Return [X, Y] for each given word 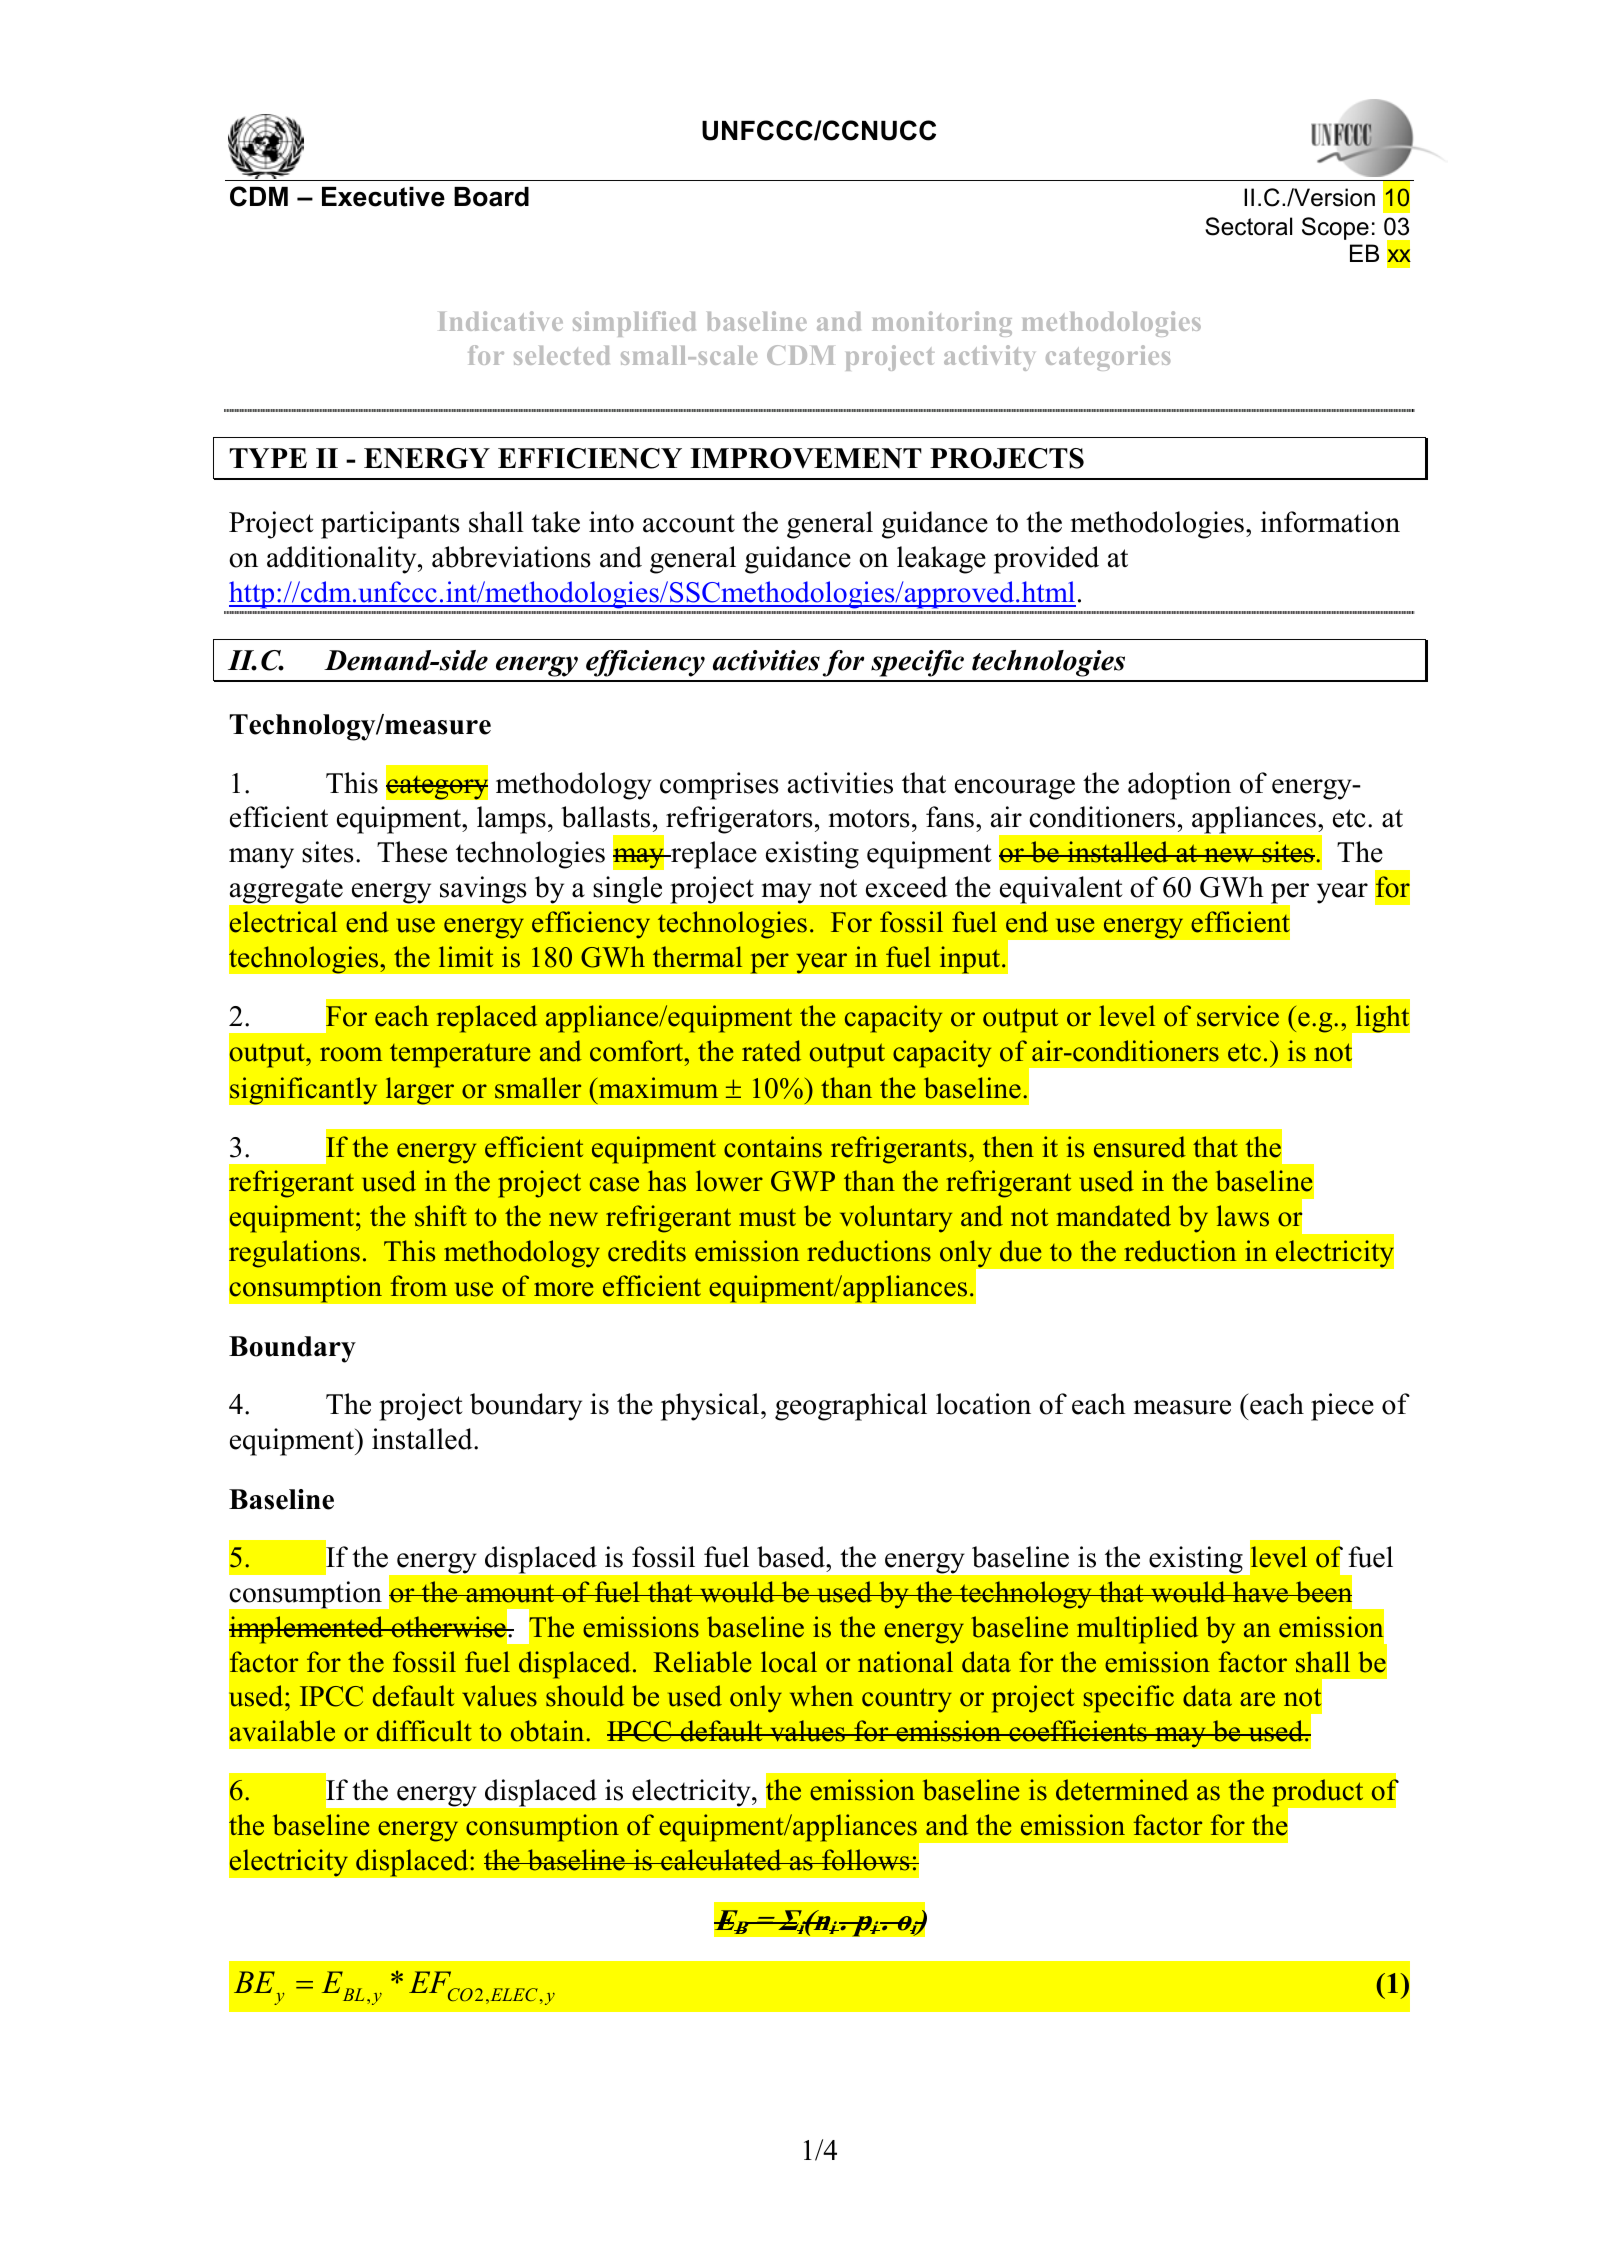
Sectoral [1248, 226]
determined [1122, 1790]
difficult [424, 1731]
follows [866, 1860]
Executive [383, 197]
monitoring [942, 324]
